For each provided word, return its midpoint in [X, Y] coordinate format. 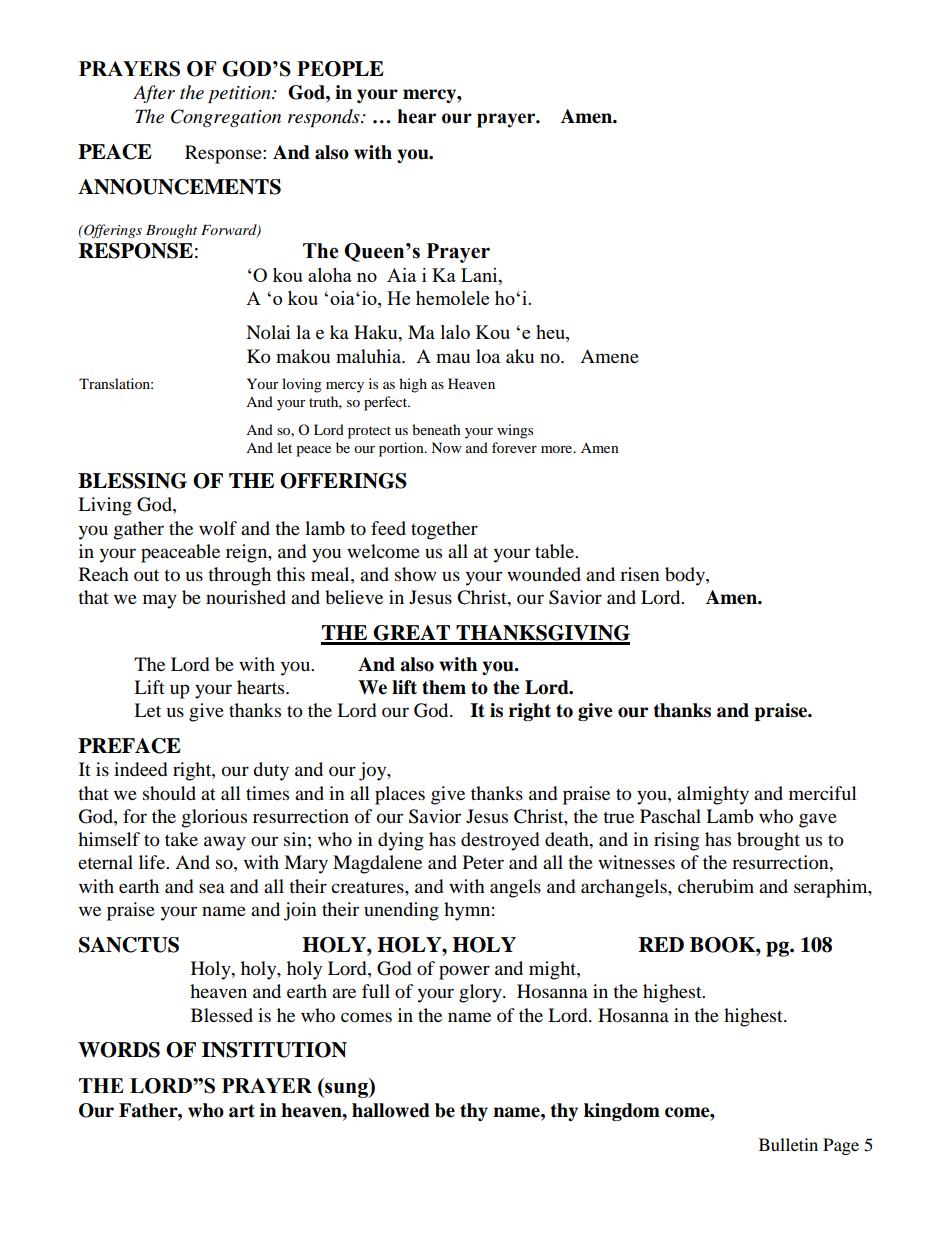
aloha [330, 275]
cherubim [716, 886]
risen [640, 574]
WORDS [119, 1050]
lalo [455, 332]
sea [212, 888]
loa [488, 356]
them [444, 687]
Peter [483, 862]
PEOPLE [340, 69]
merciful [823, 793]
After [154, 94]
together [444, 530]
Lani [480, 276]
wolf [218, 528]
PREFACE [129, 746]
